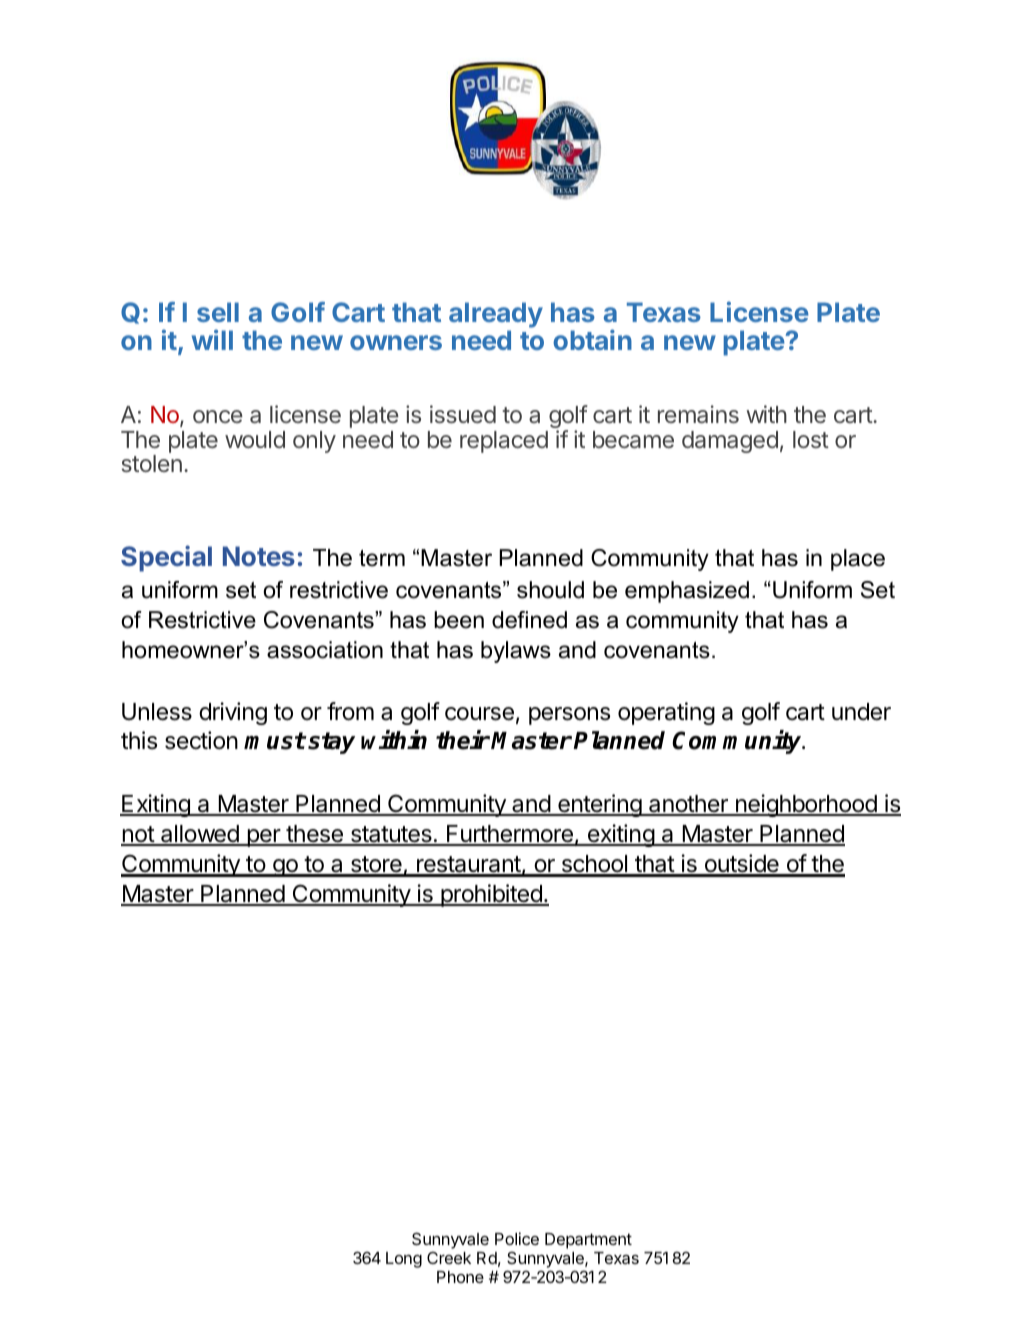  Describe the element at coordinates (404, 1260) in the screenshot. I see `Long` at that location.
